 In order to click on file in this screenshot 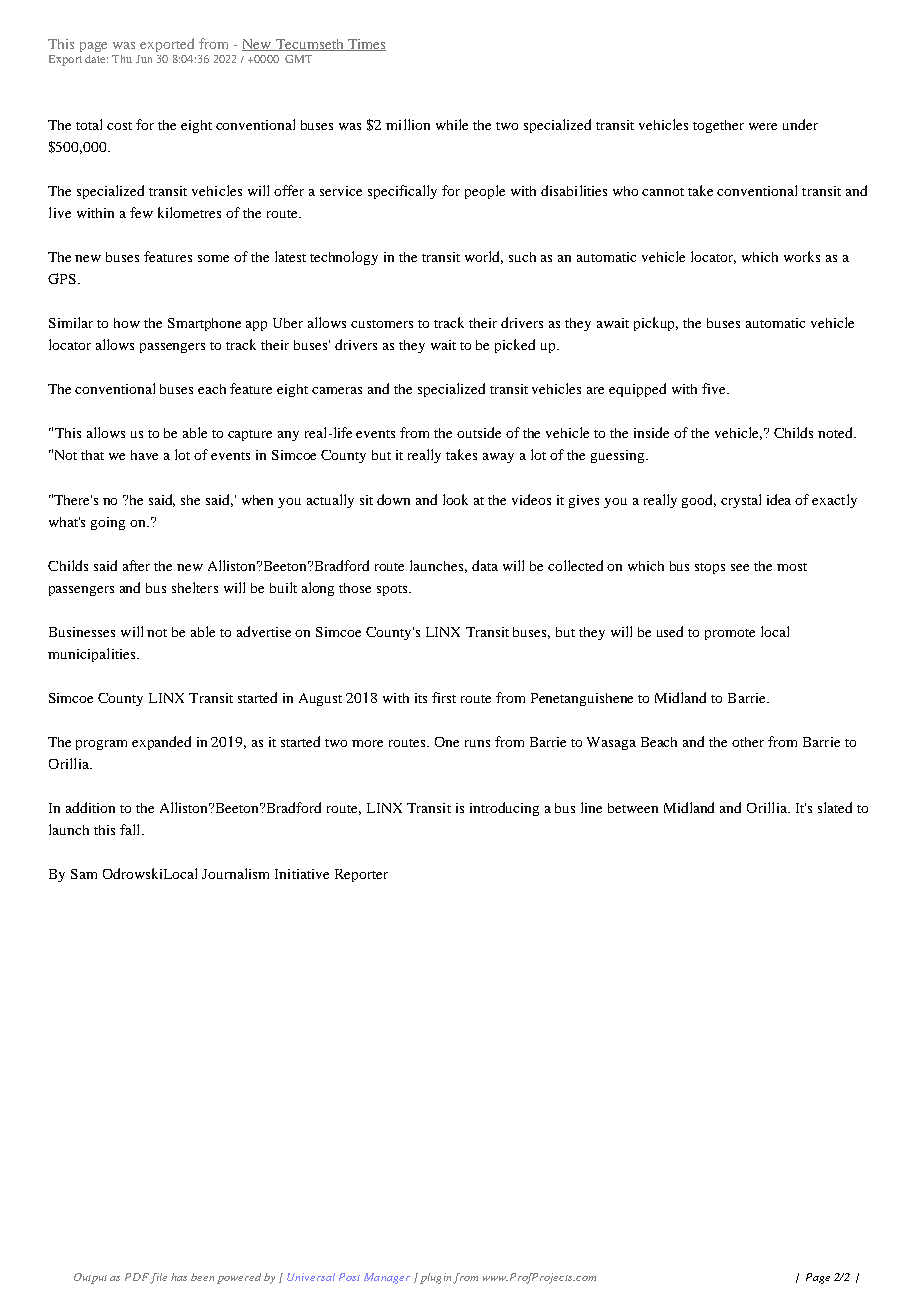, I will do `click(158, 1278)`.
